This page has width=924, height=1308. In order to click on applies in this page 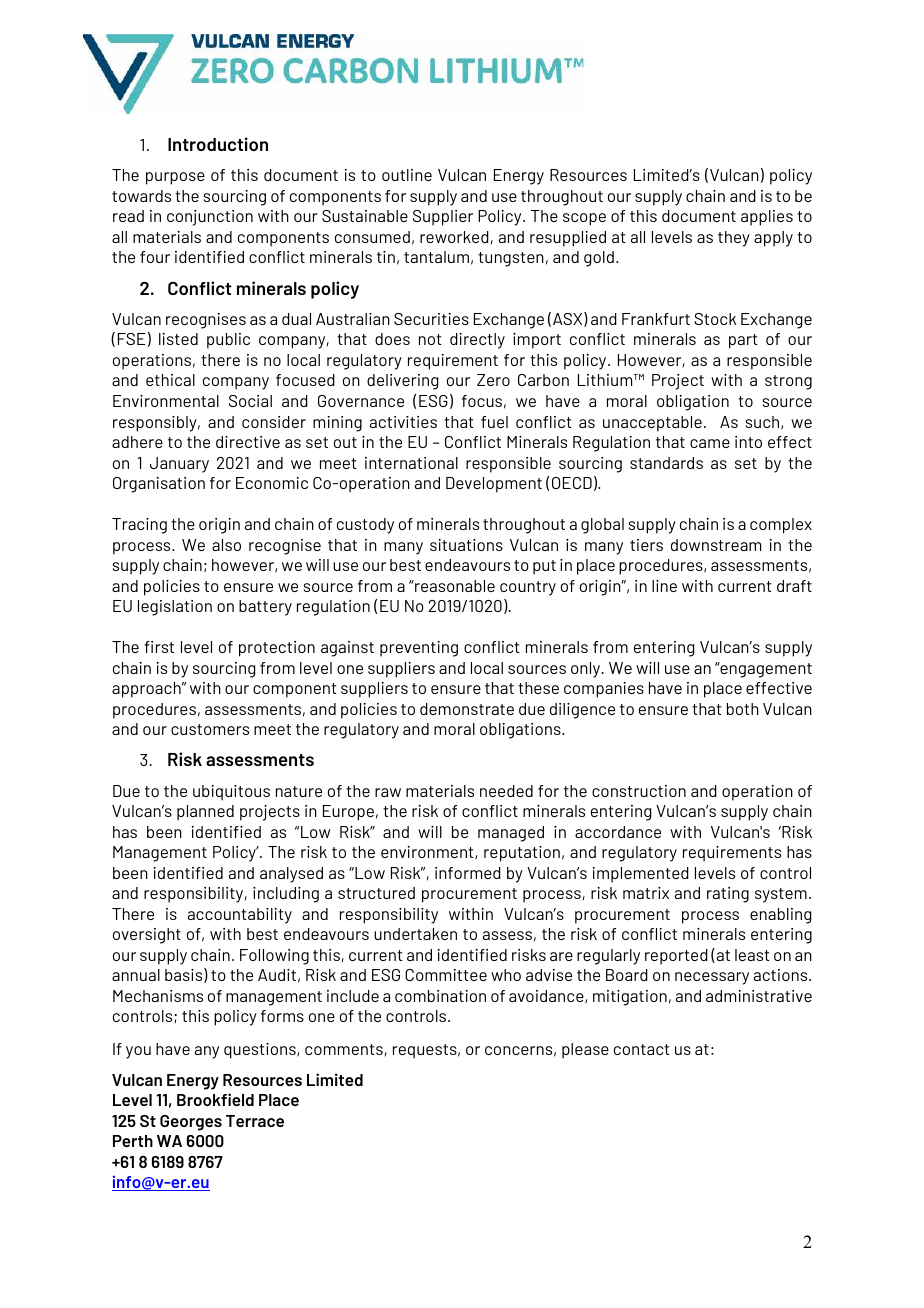, I will do `click(767, 218)`.
